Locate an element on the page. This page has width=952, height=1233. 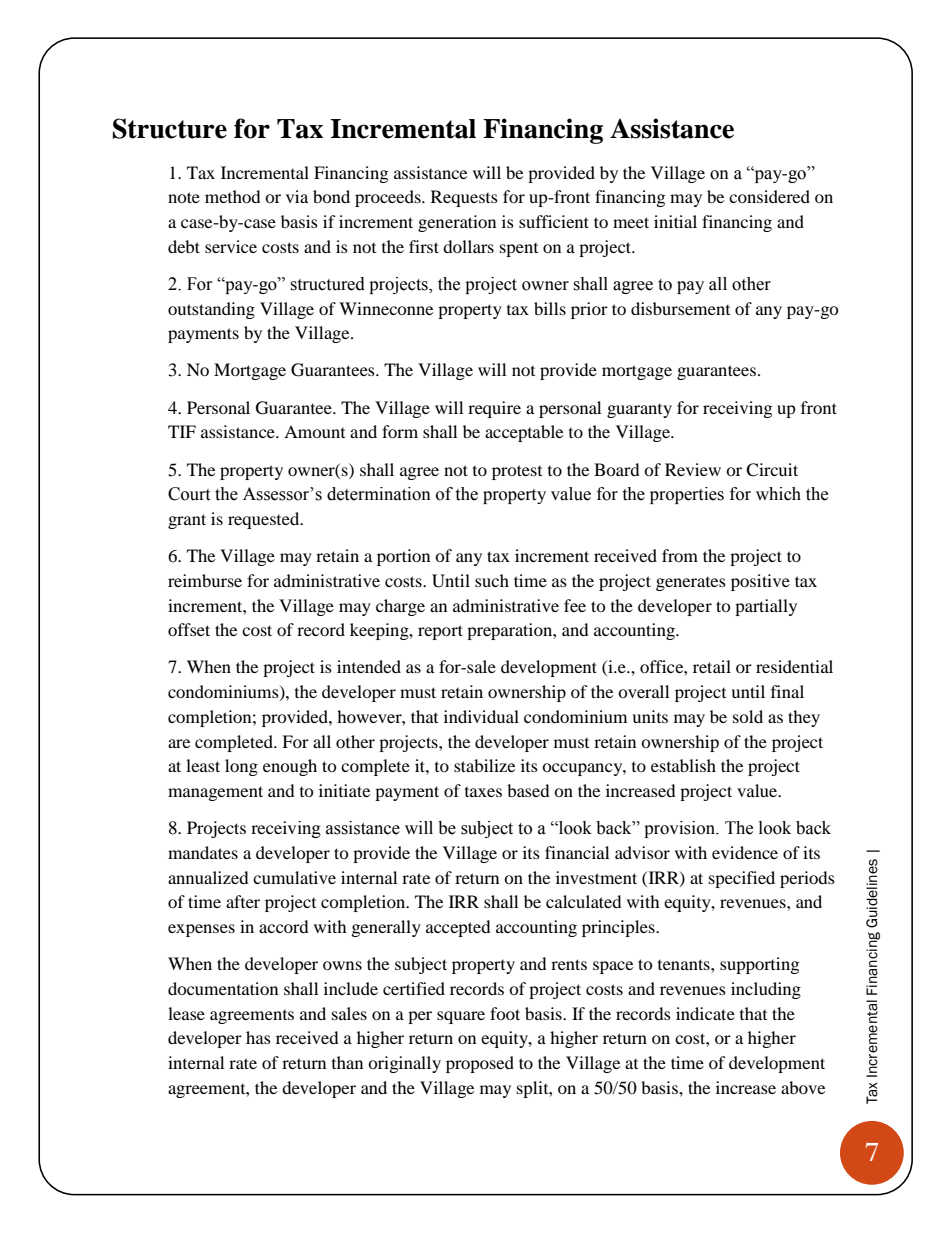
generation is located at coordinates (457, 223).
